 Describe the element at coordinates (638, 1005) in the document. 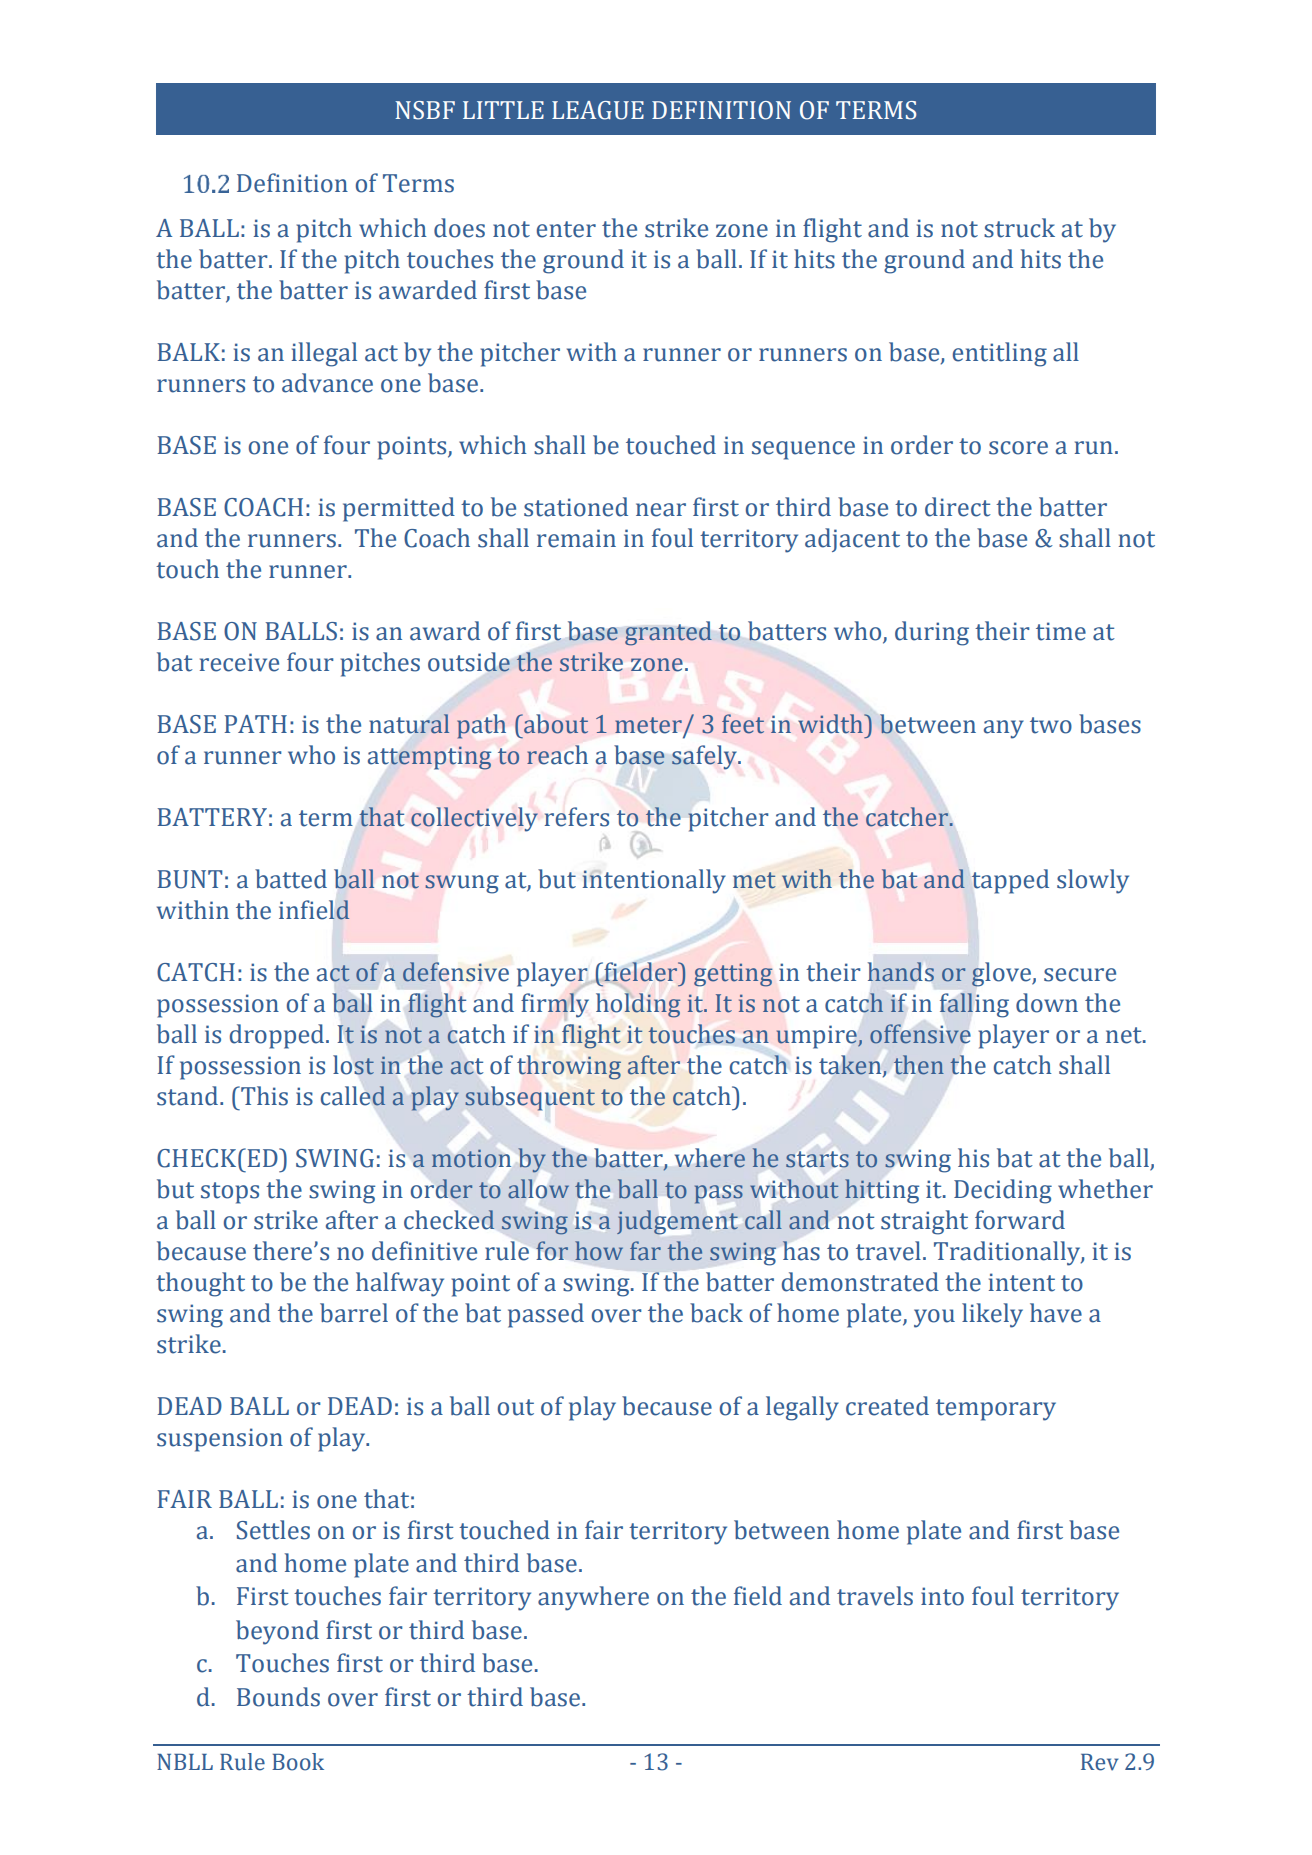

I see `holding` at that location.
